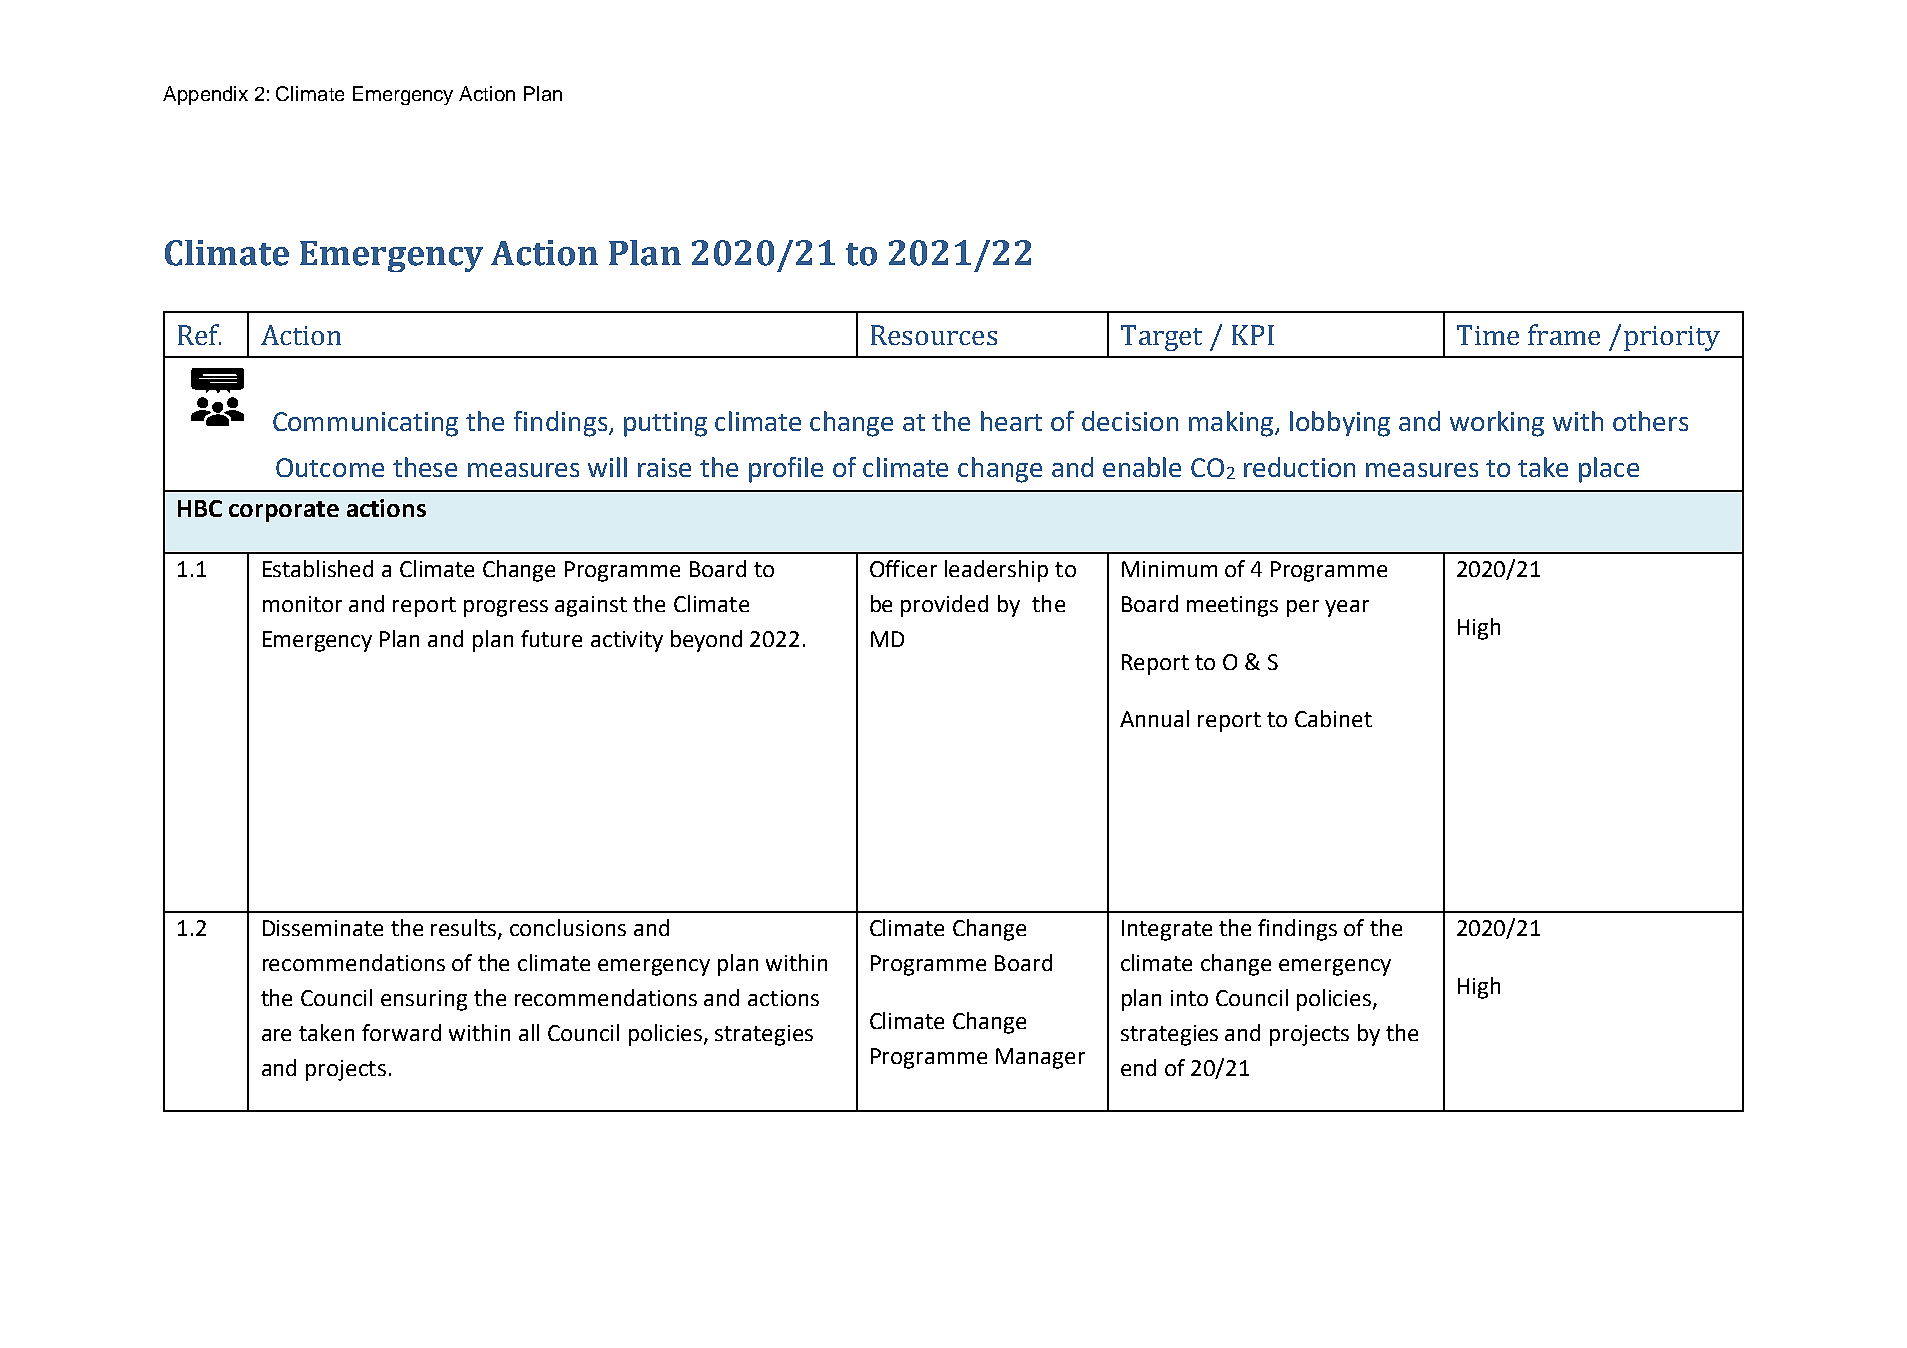 The image size is (1907, 1348). I want to click on Established, so click(318, 568).
